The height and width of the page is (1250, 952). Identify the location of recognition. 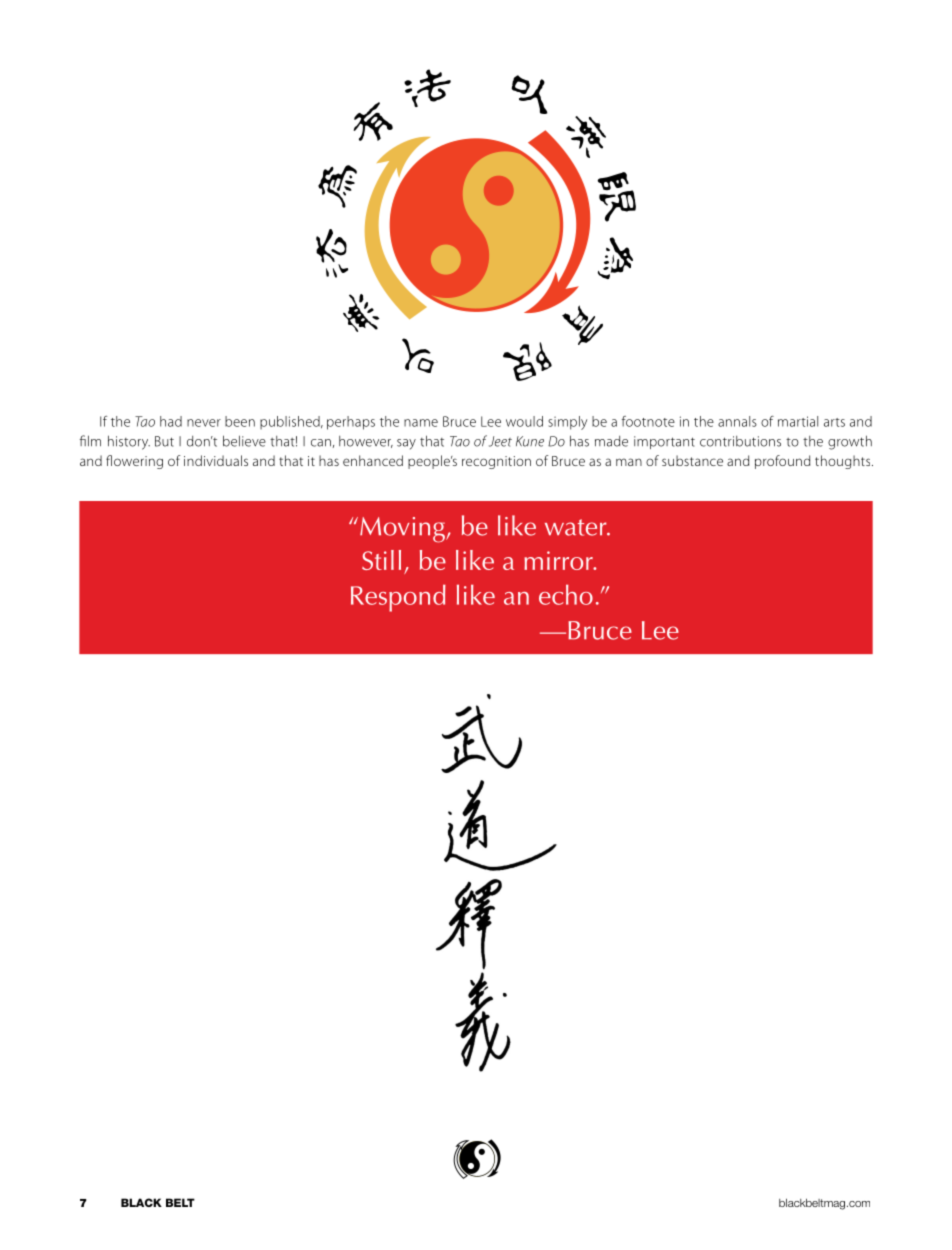
(496, 462).
